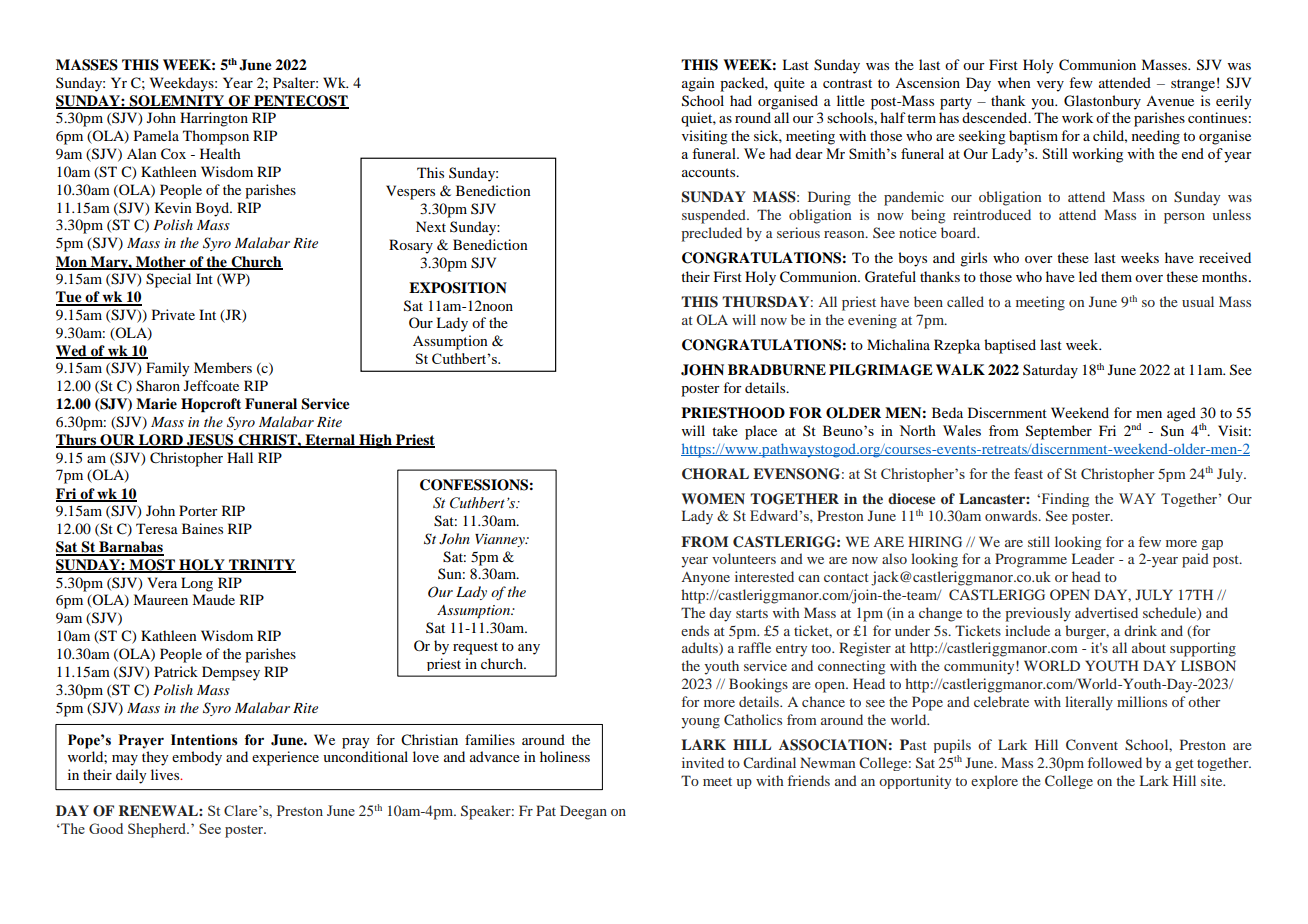 The width and height of the document is (1308, 924). I want to click on Special, so click(168, 280).
